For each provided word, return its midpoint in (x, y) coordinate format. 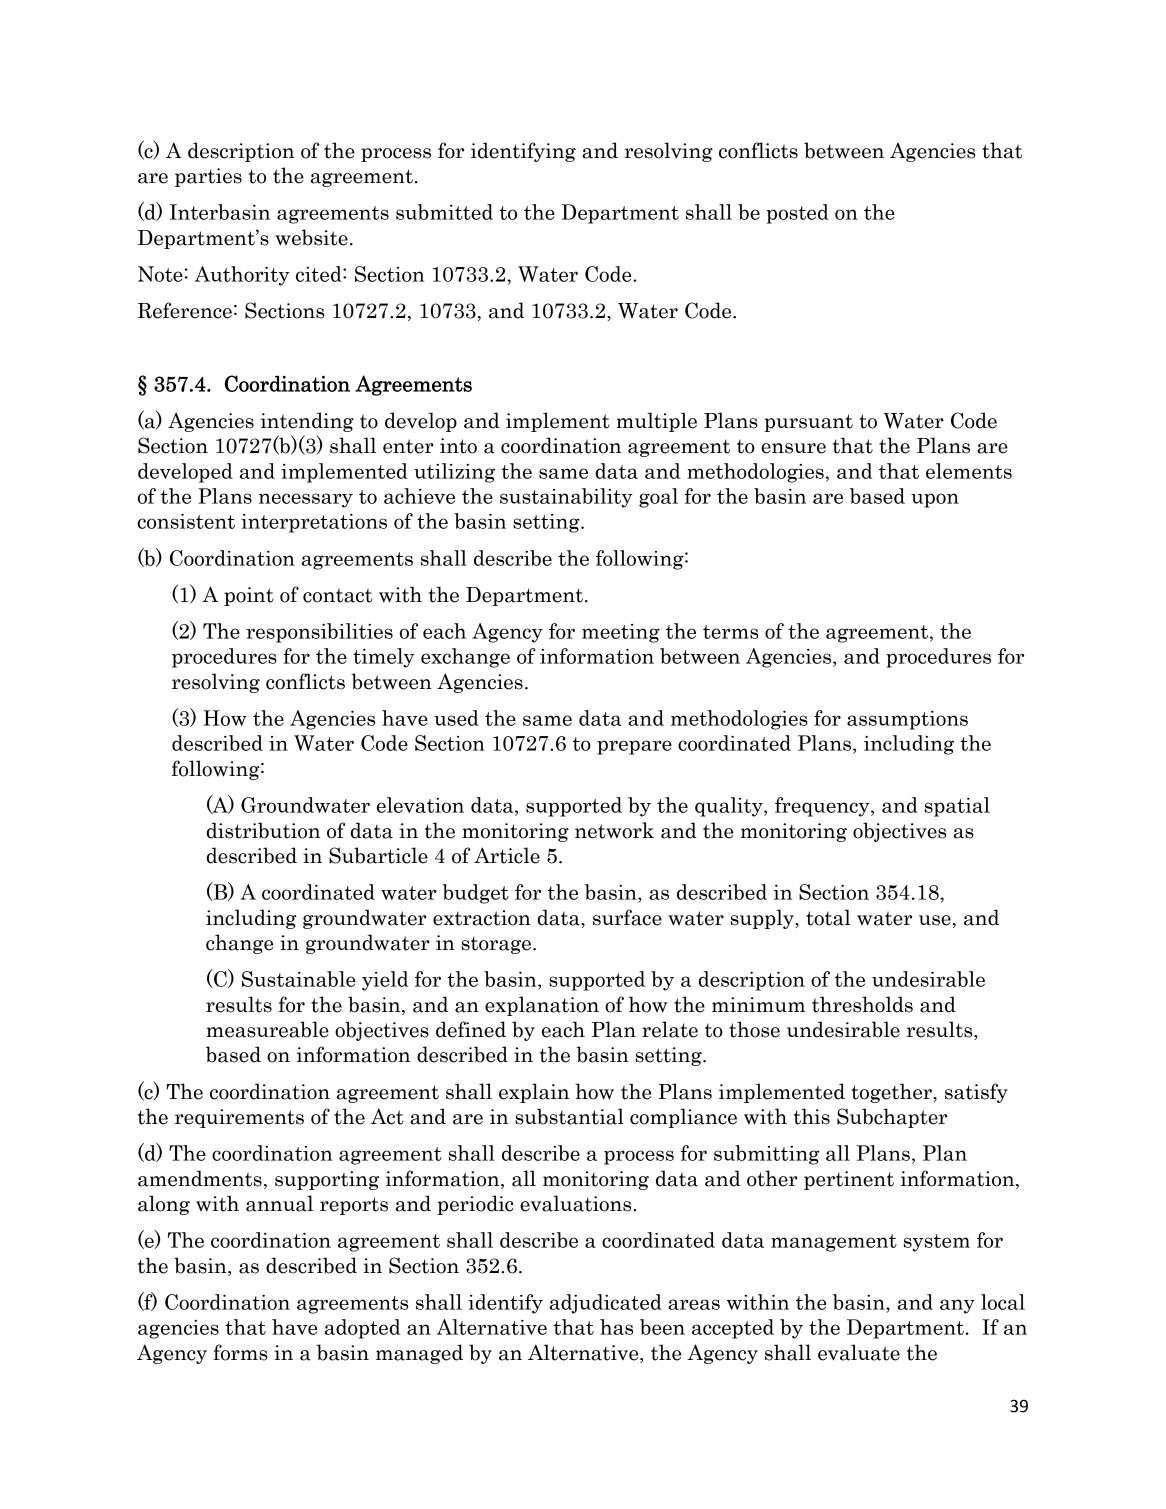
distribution (263, 830)
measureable (267, 1029)
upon (935, 500)
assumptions (907, 720)
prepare (634, 747)
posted (797, 214)
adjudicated (606, 1304)
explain (534, 1093)
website (311, 237)
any (957, 1306)
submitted (444, 212)
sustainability (566, 498)
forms (240, 1352)
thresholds (862, 1004)
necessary (306, 500)
